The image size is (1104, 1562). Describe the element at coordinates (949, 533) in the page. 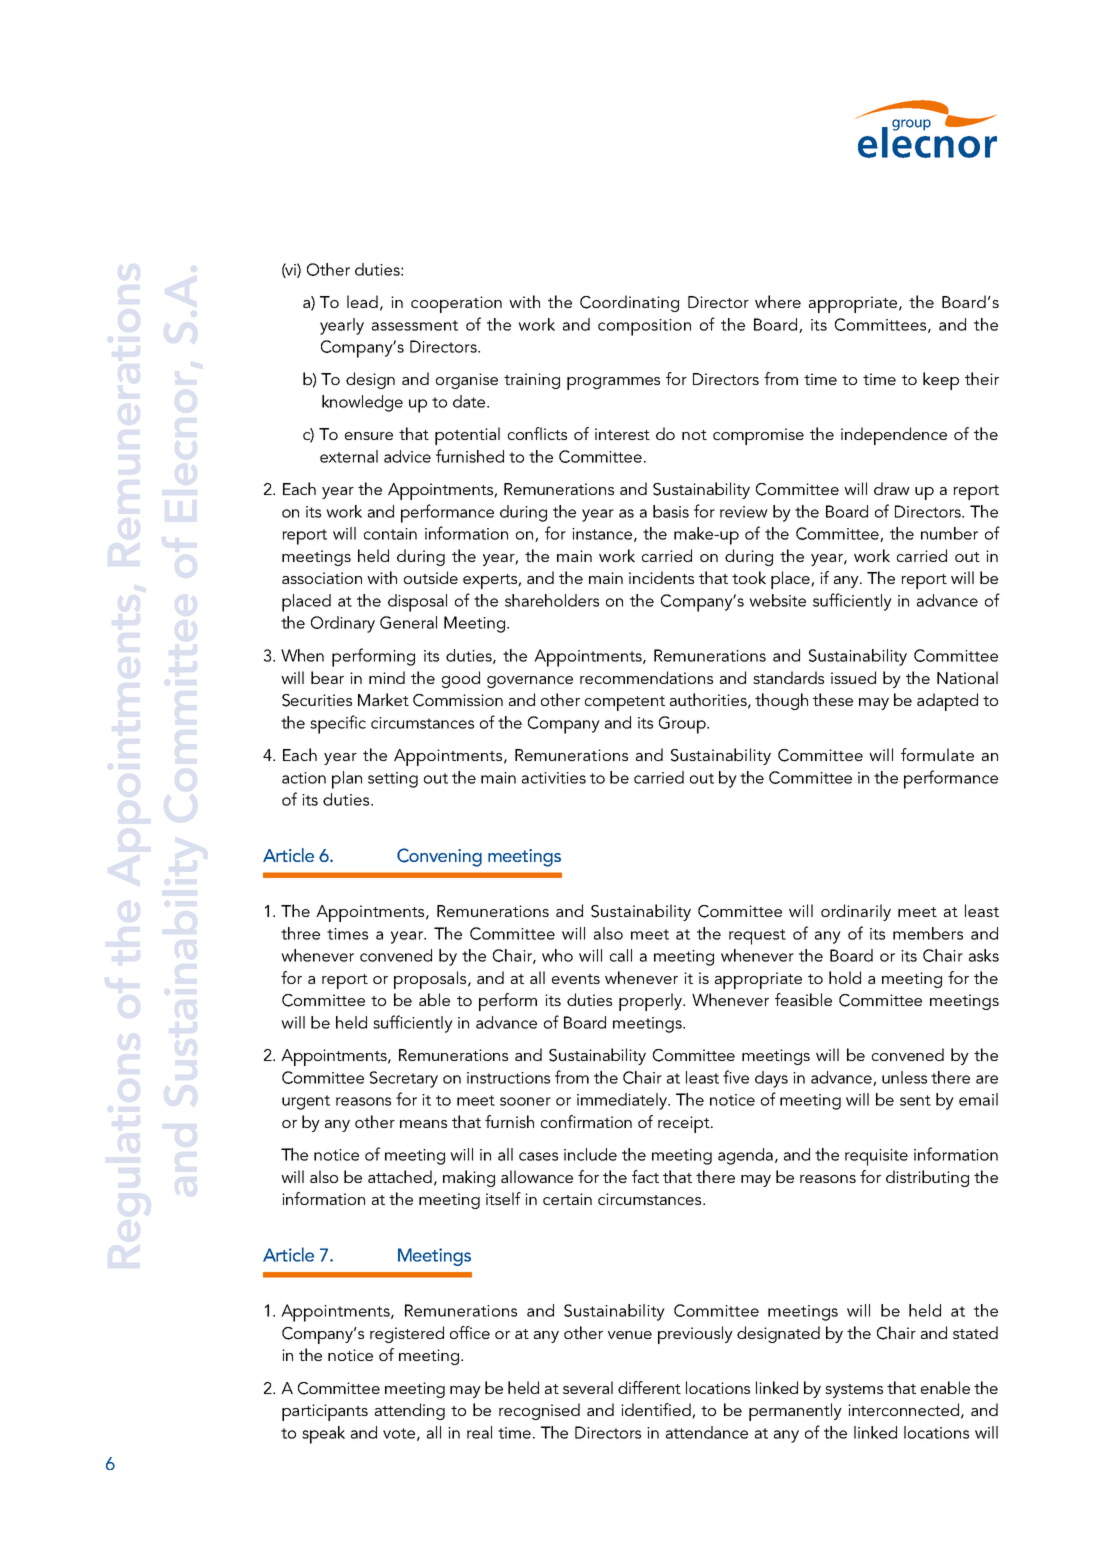

I see `number` at that location.
